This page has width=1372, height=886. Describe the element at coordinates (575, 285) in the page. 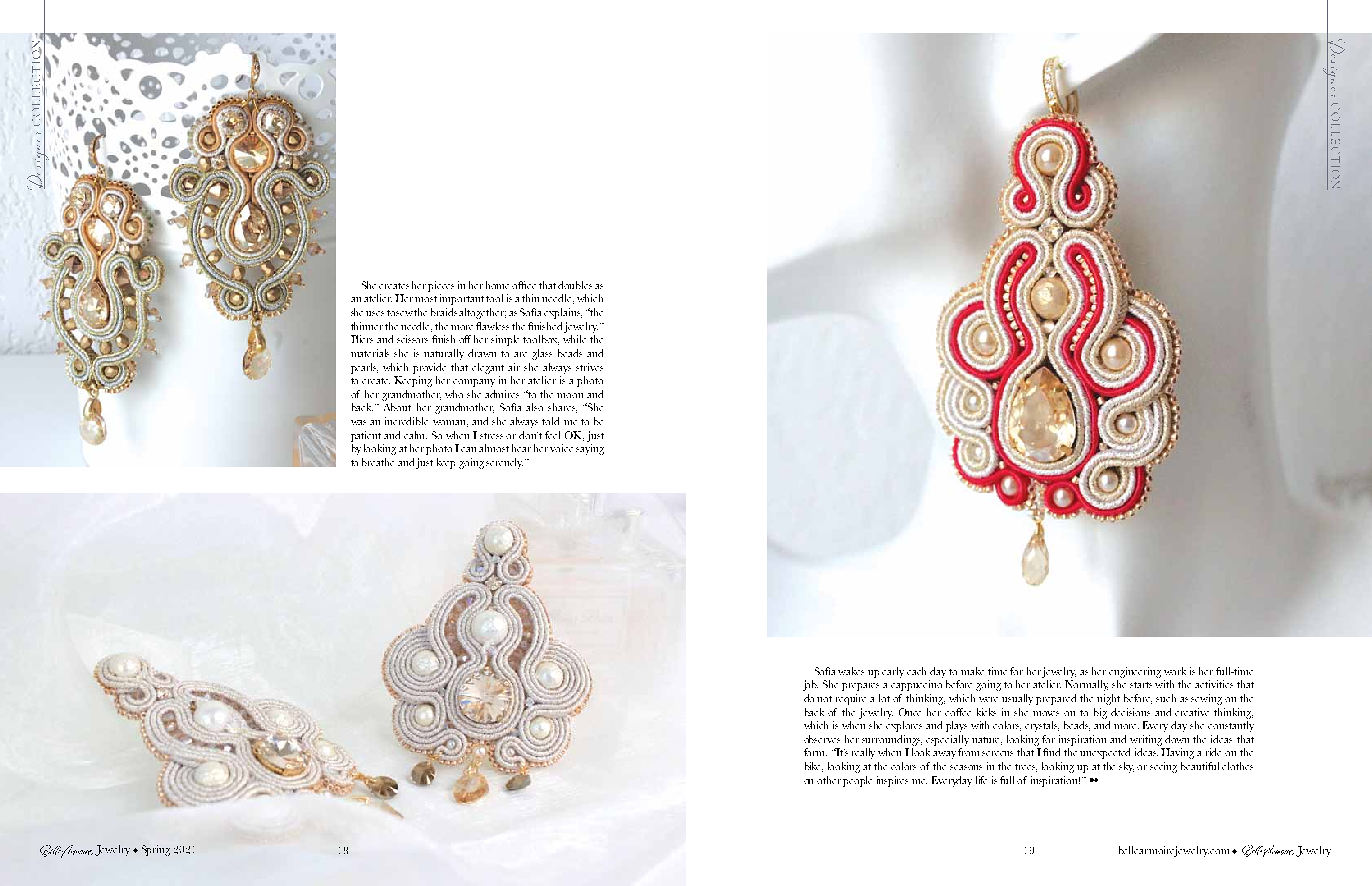

I see `doubles` at that location.
